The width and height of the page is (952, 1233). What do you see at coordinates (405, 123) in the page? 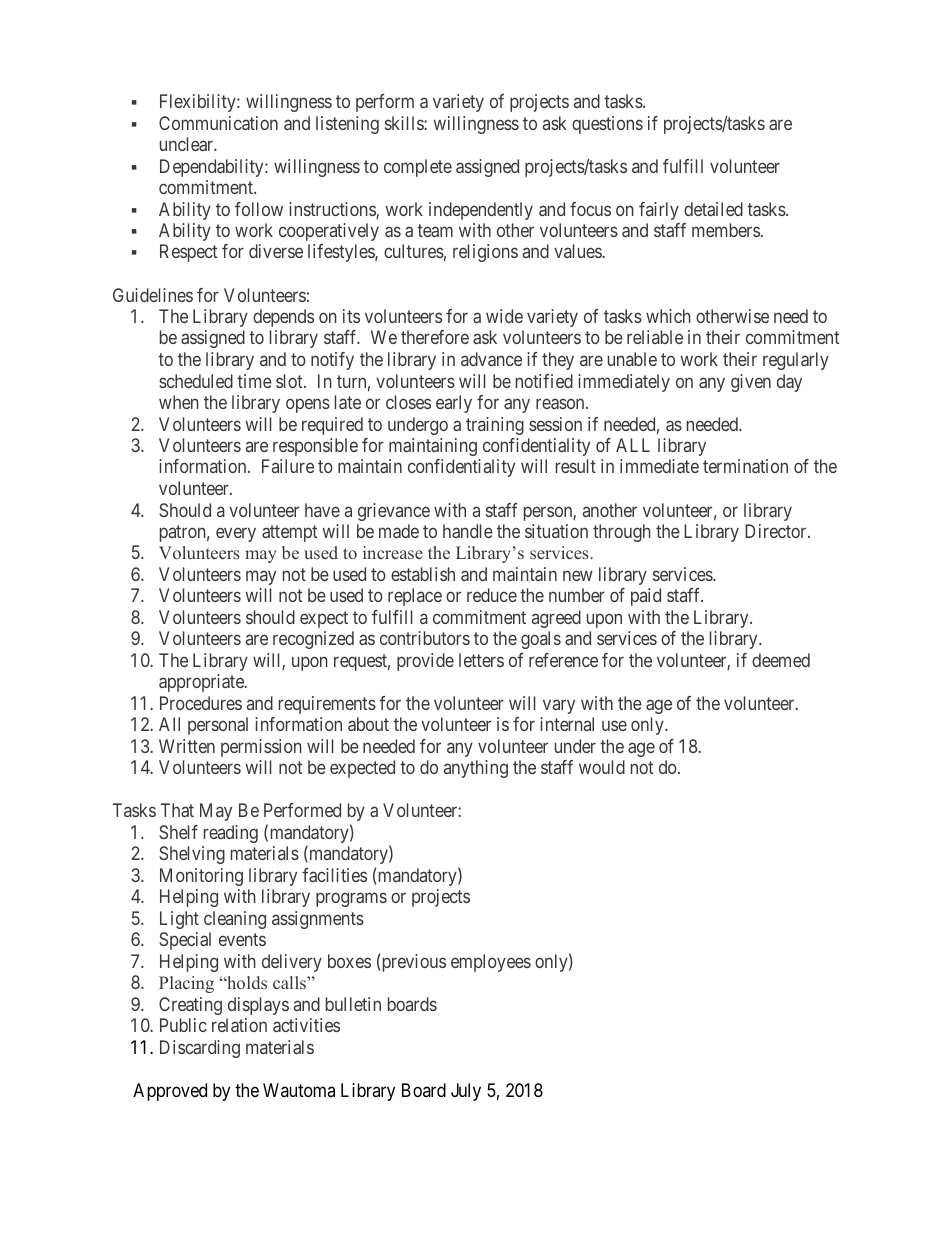
I see `skills` at bounding box center [405, 123].
